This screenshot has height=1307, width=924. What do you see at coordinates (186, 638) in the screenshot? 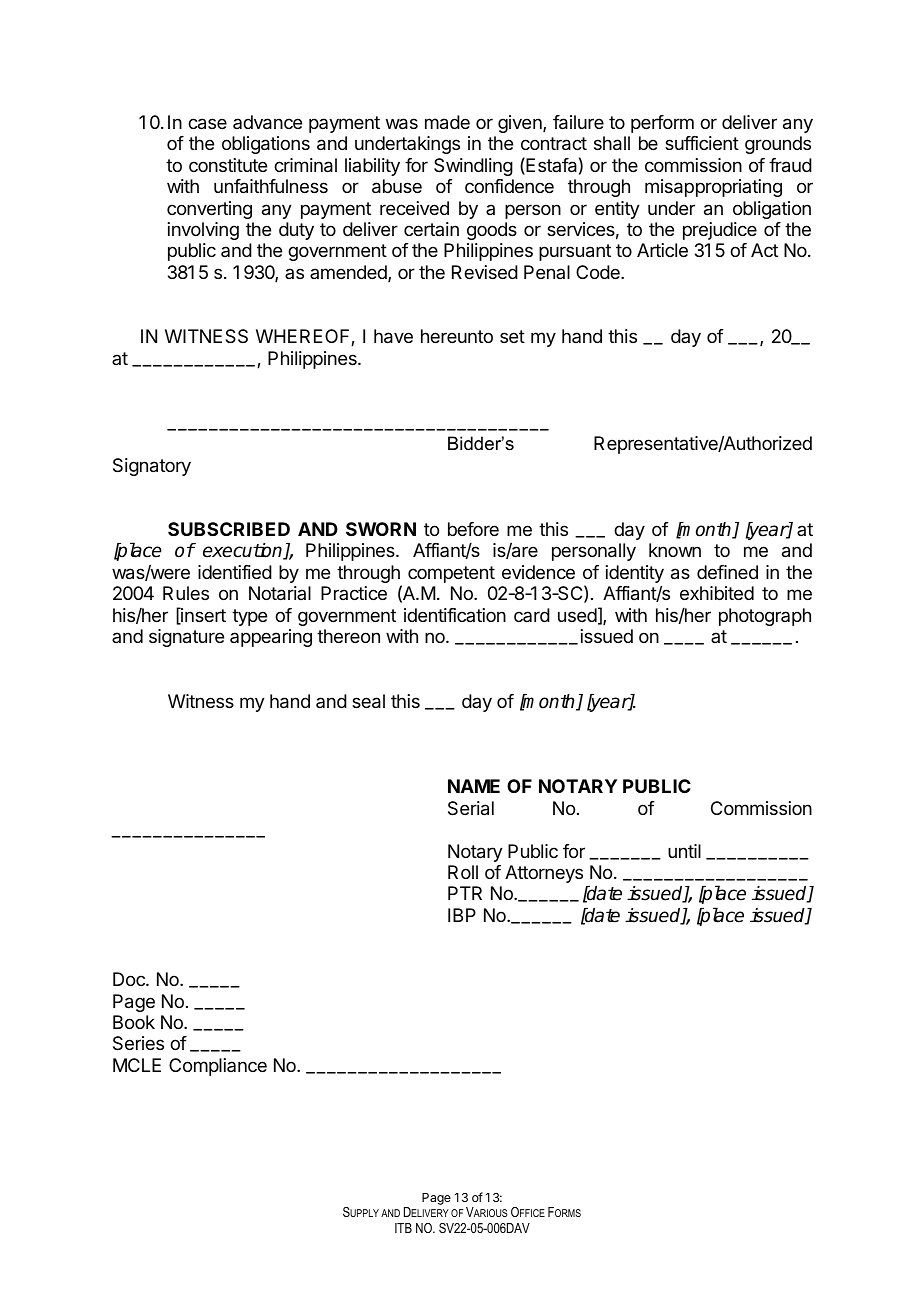
I see `signature` at bounding box center [186, 638].
